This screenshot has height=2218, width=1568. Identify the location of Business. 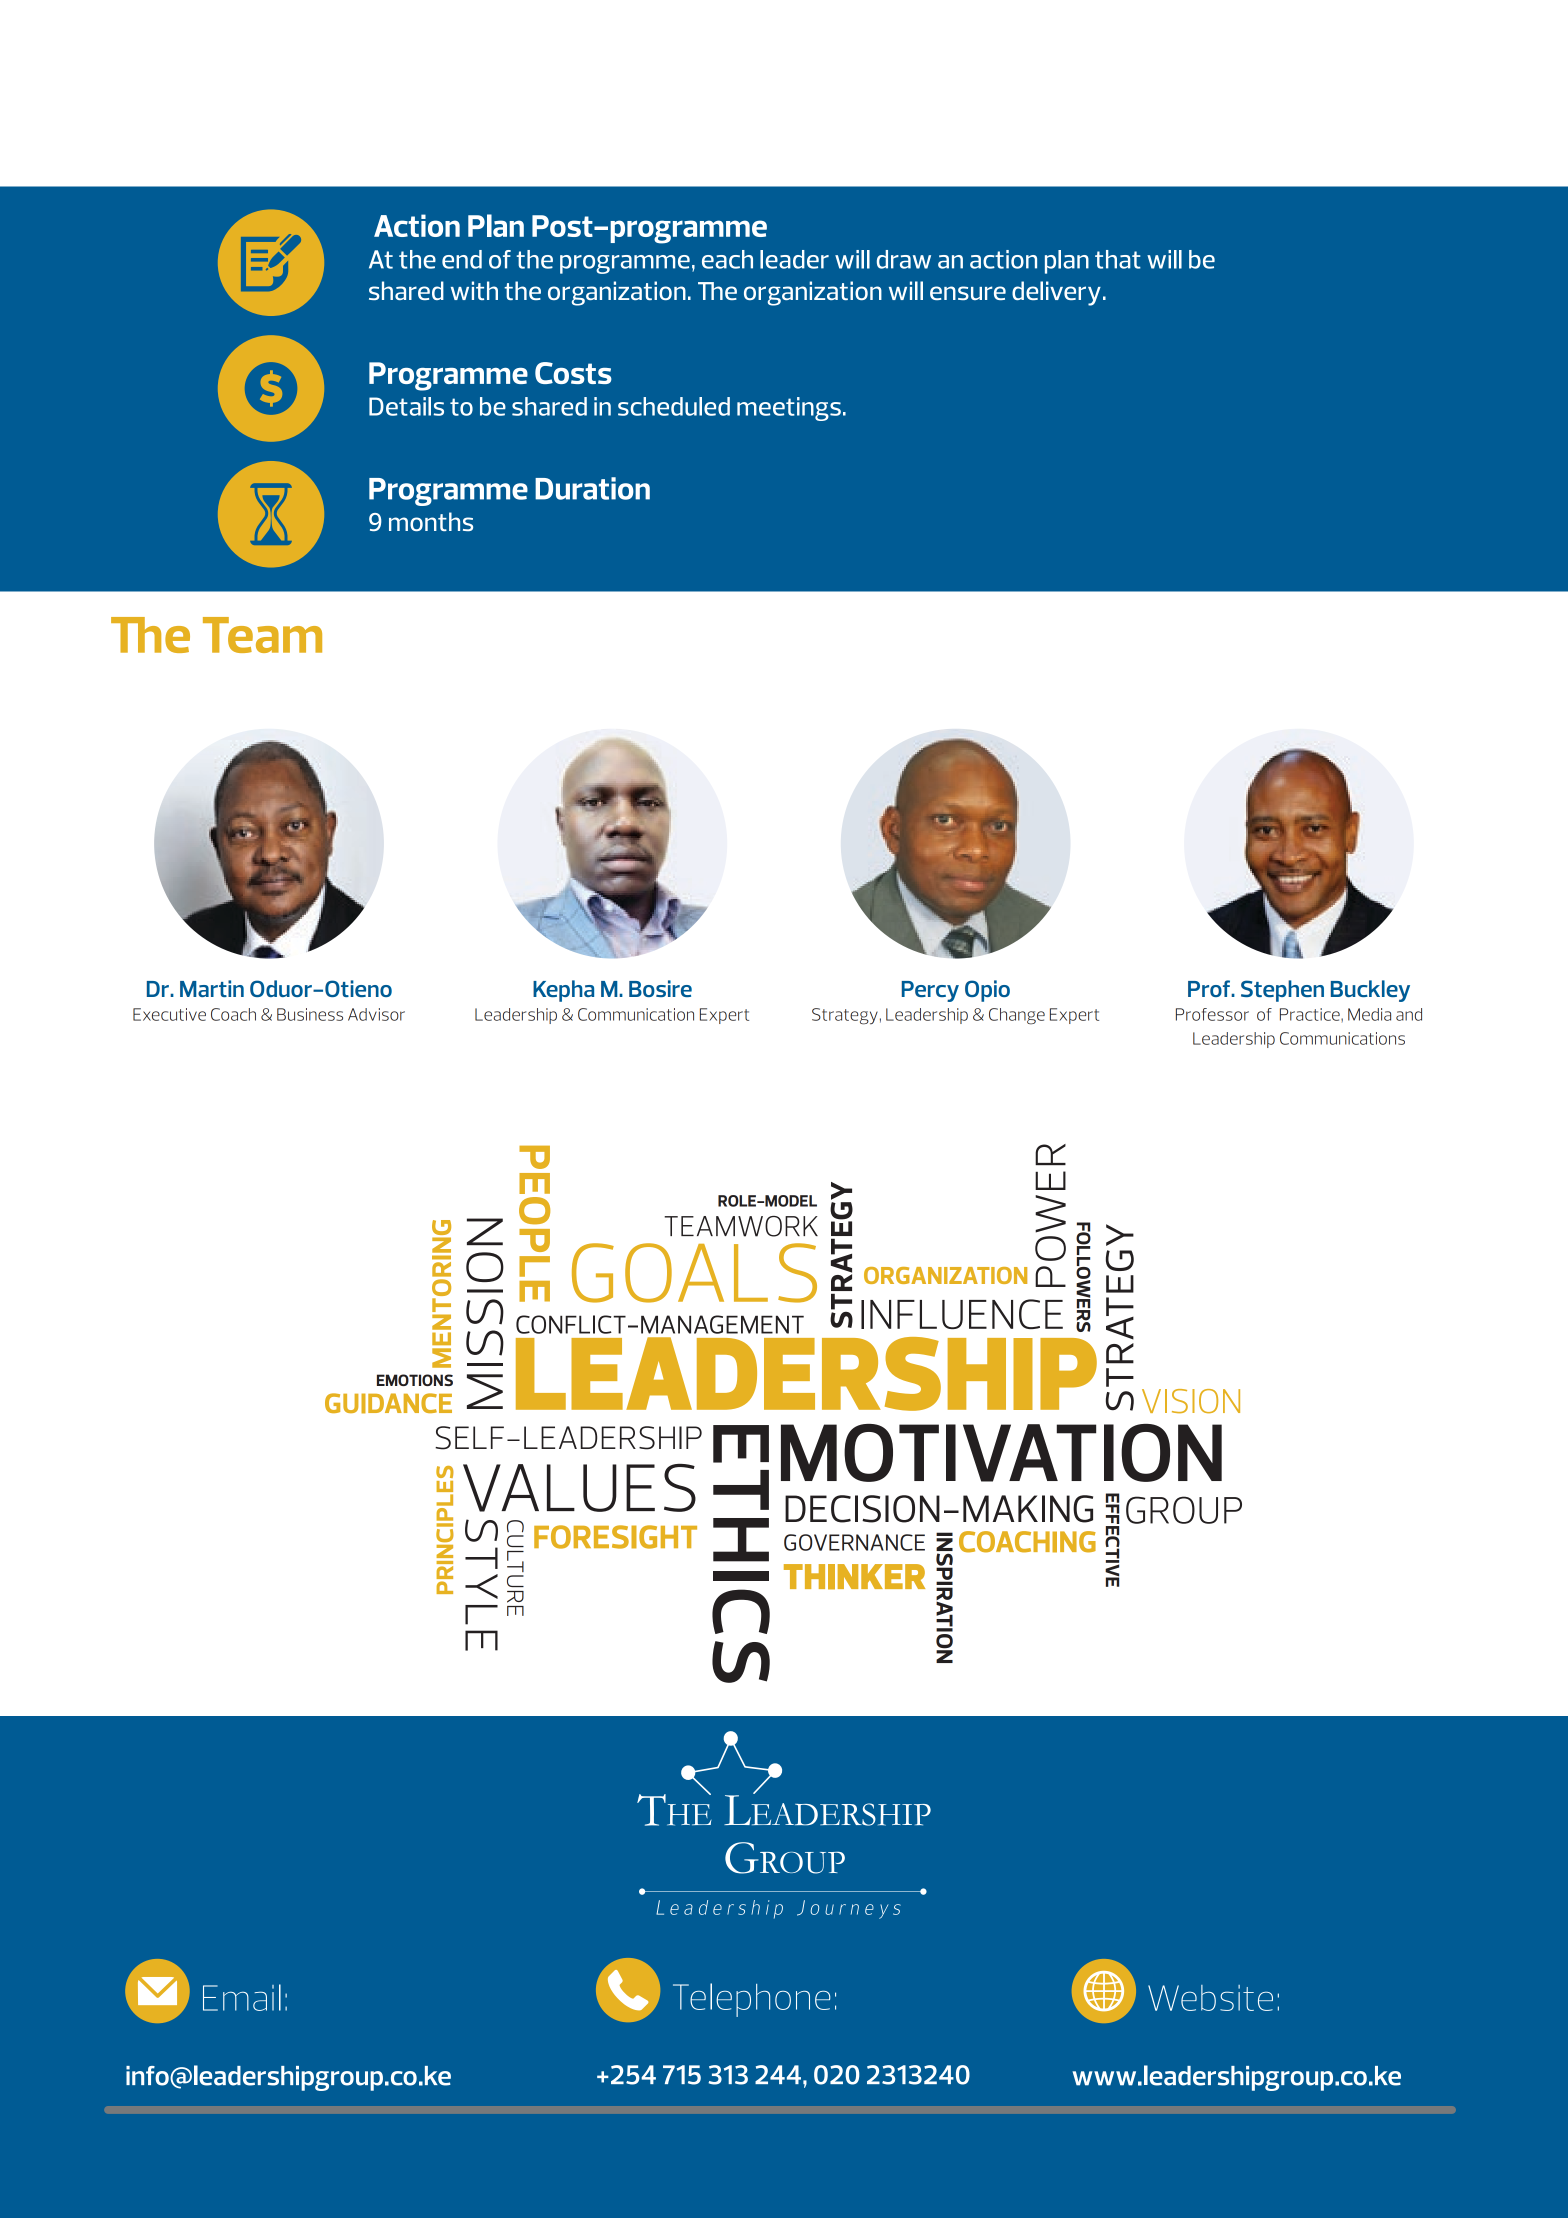
(310, 1014).
